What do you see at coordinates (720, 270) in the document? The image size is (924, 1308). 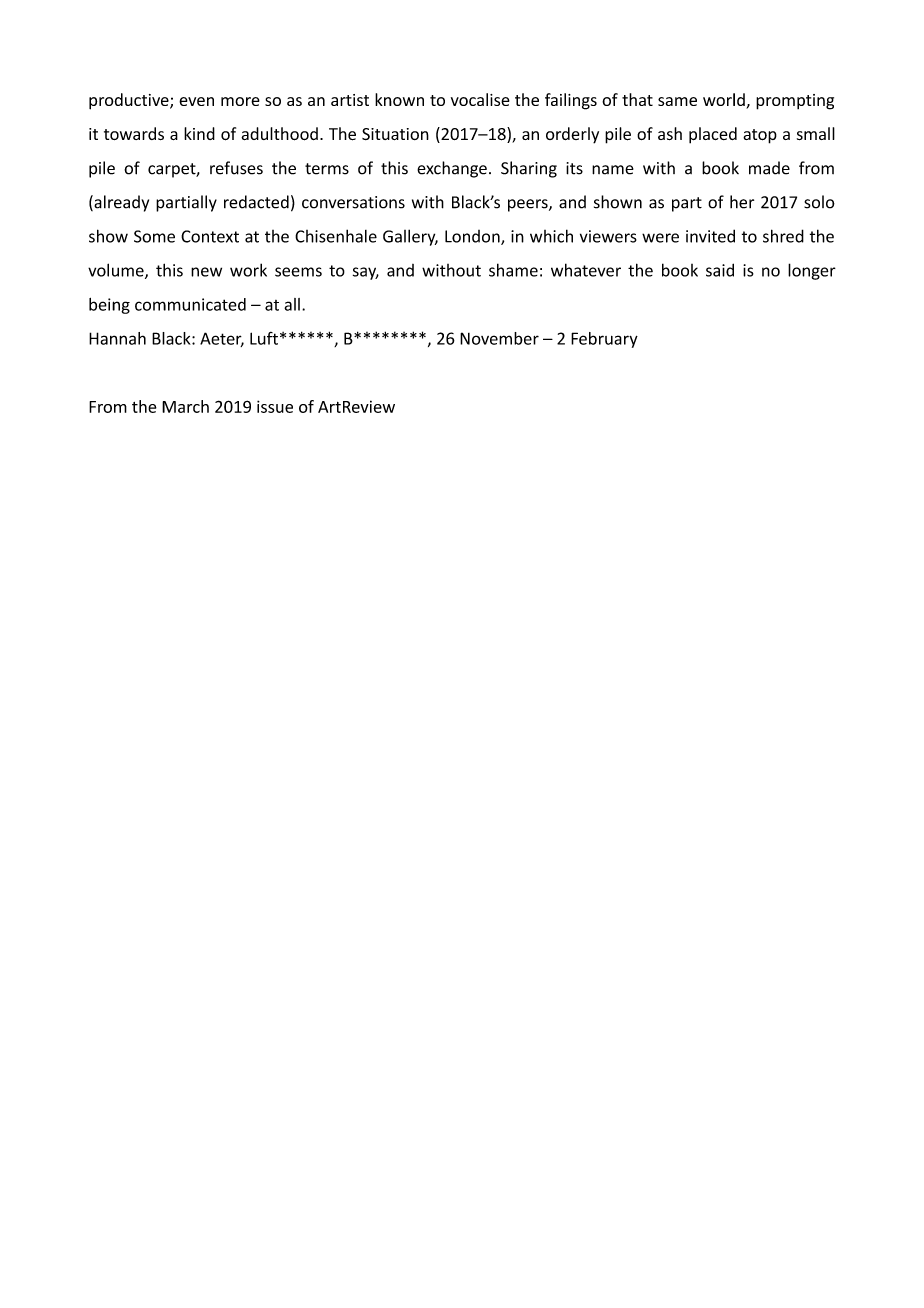 I see `said` at bounding box center [720, 270].
